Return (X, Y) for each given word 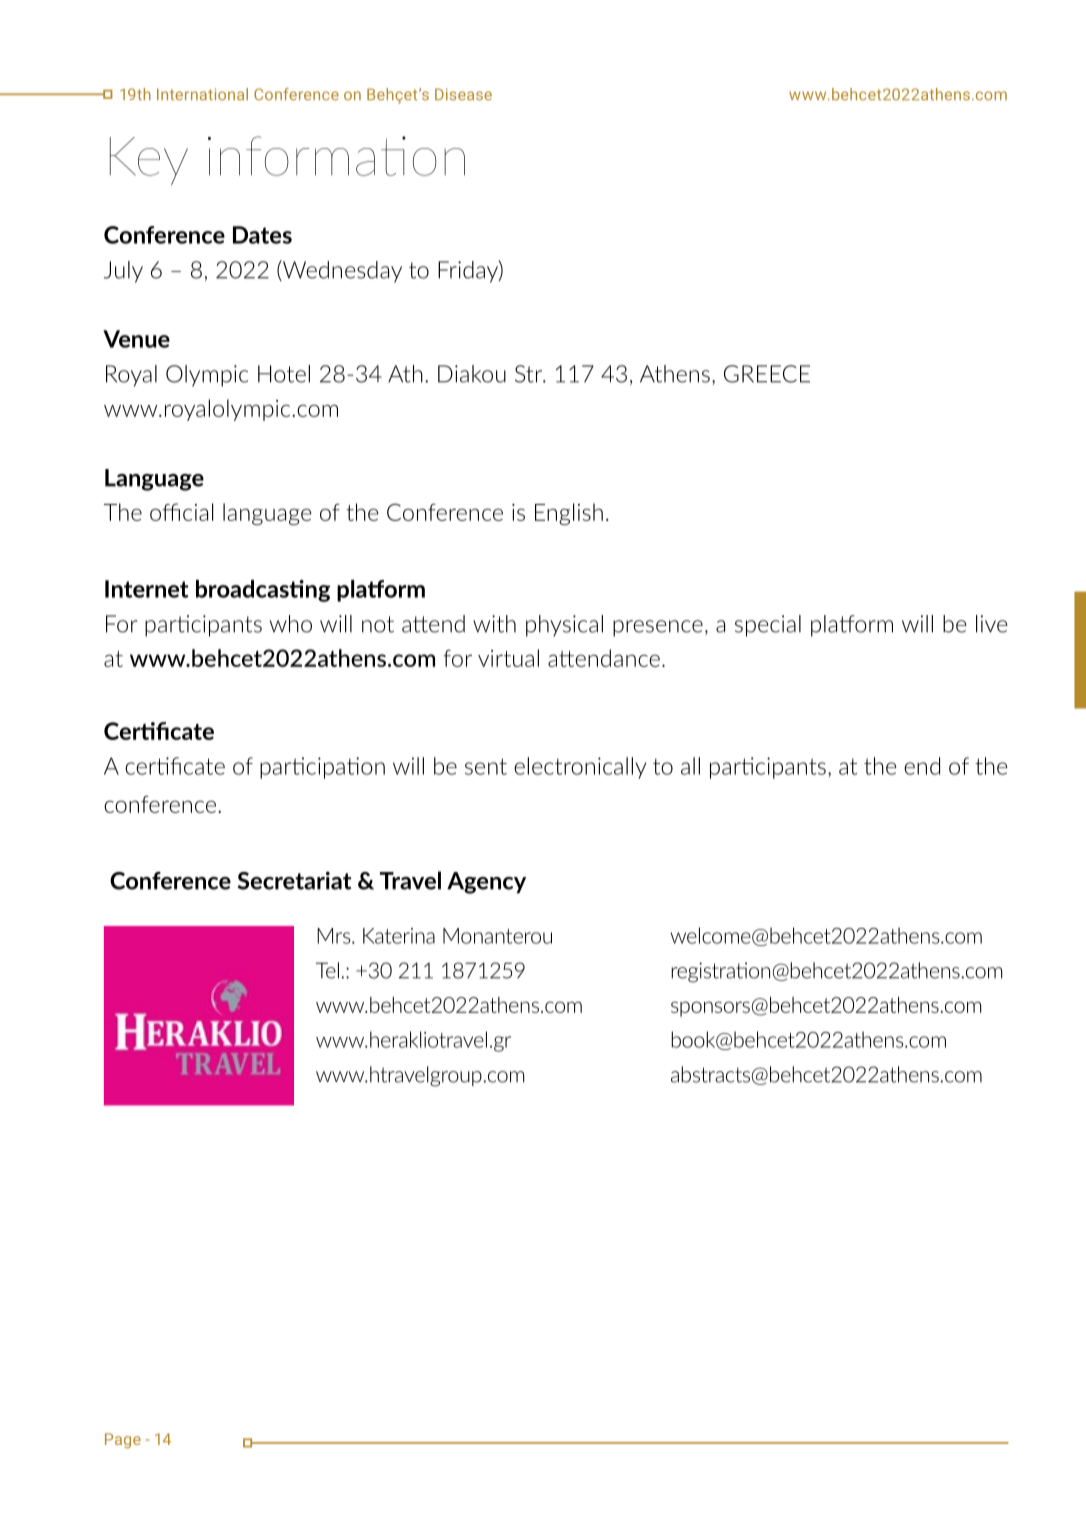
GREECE (767, 374)
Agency (486, 883)
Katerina (399, 936)
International (202, 94)
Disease (463, 94)
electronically (580, 768)
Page (123, 1441)
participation (322, 768)
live (991, 624)
